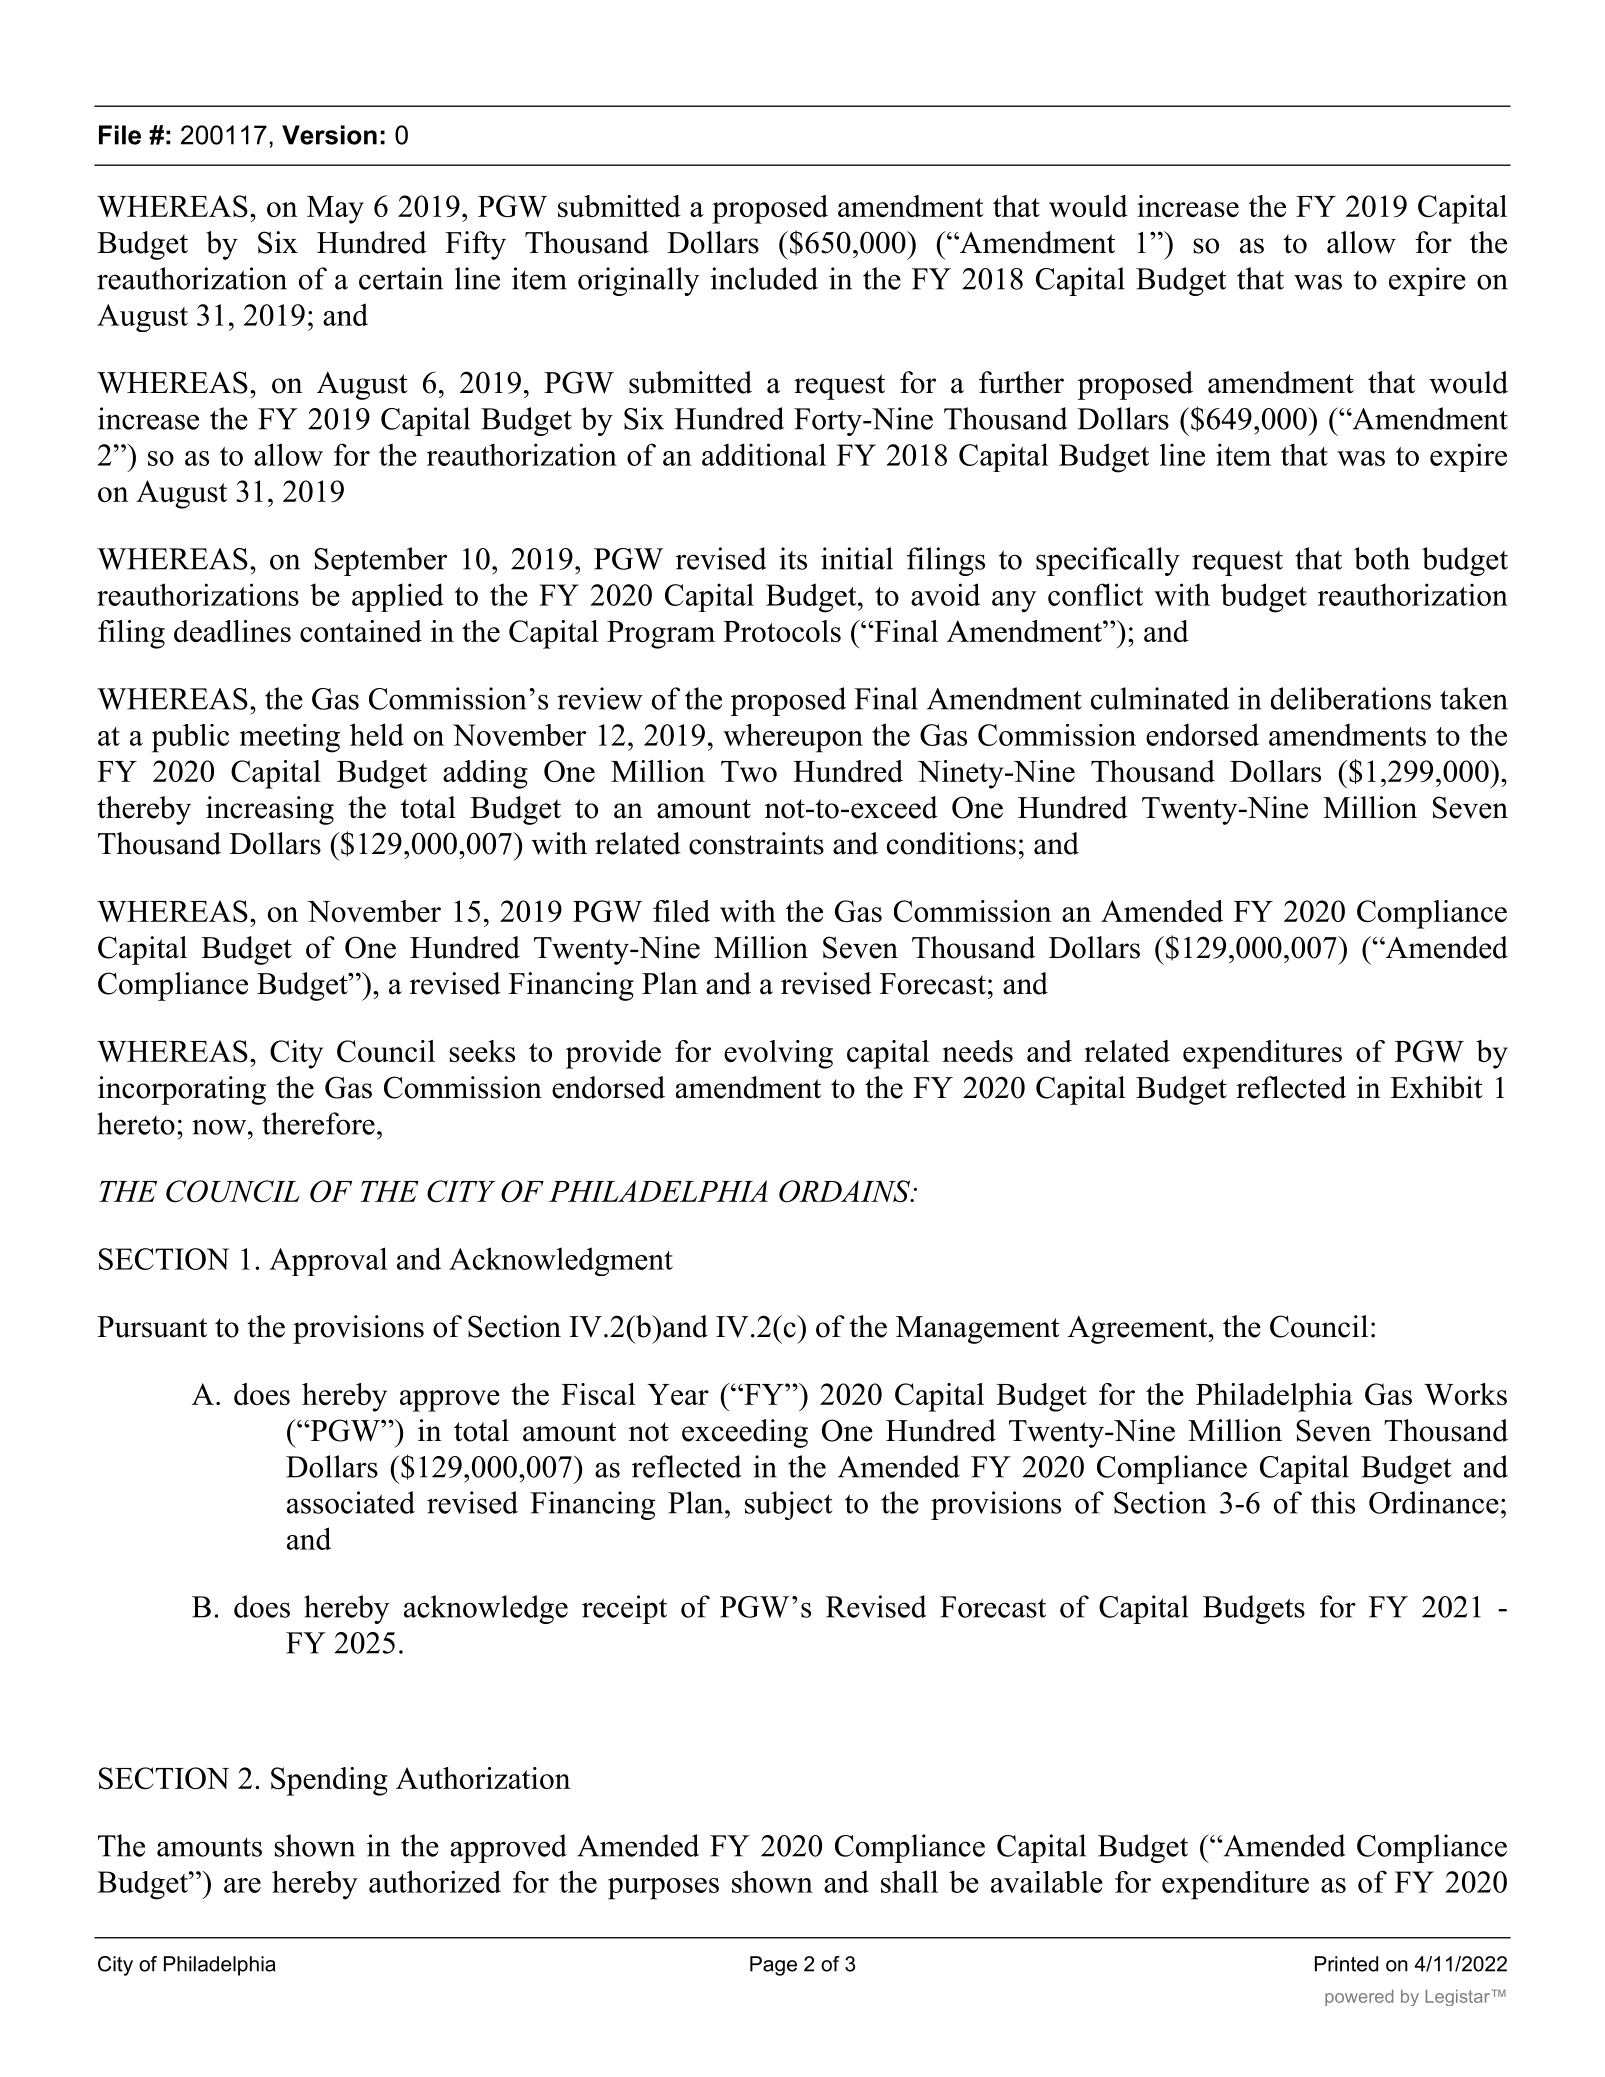 This page has height=2077, width=1605. I want to click on further, so click(1021, 382).
